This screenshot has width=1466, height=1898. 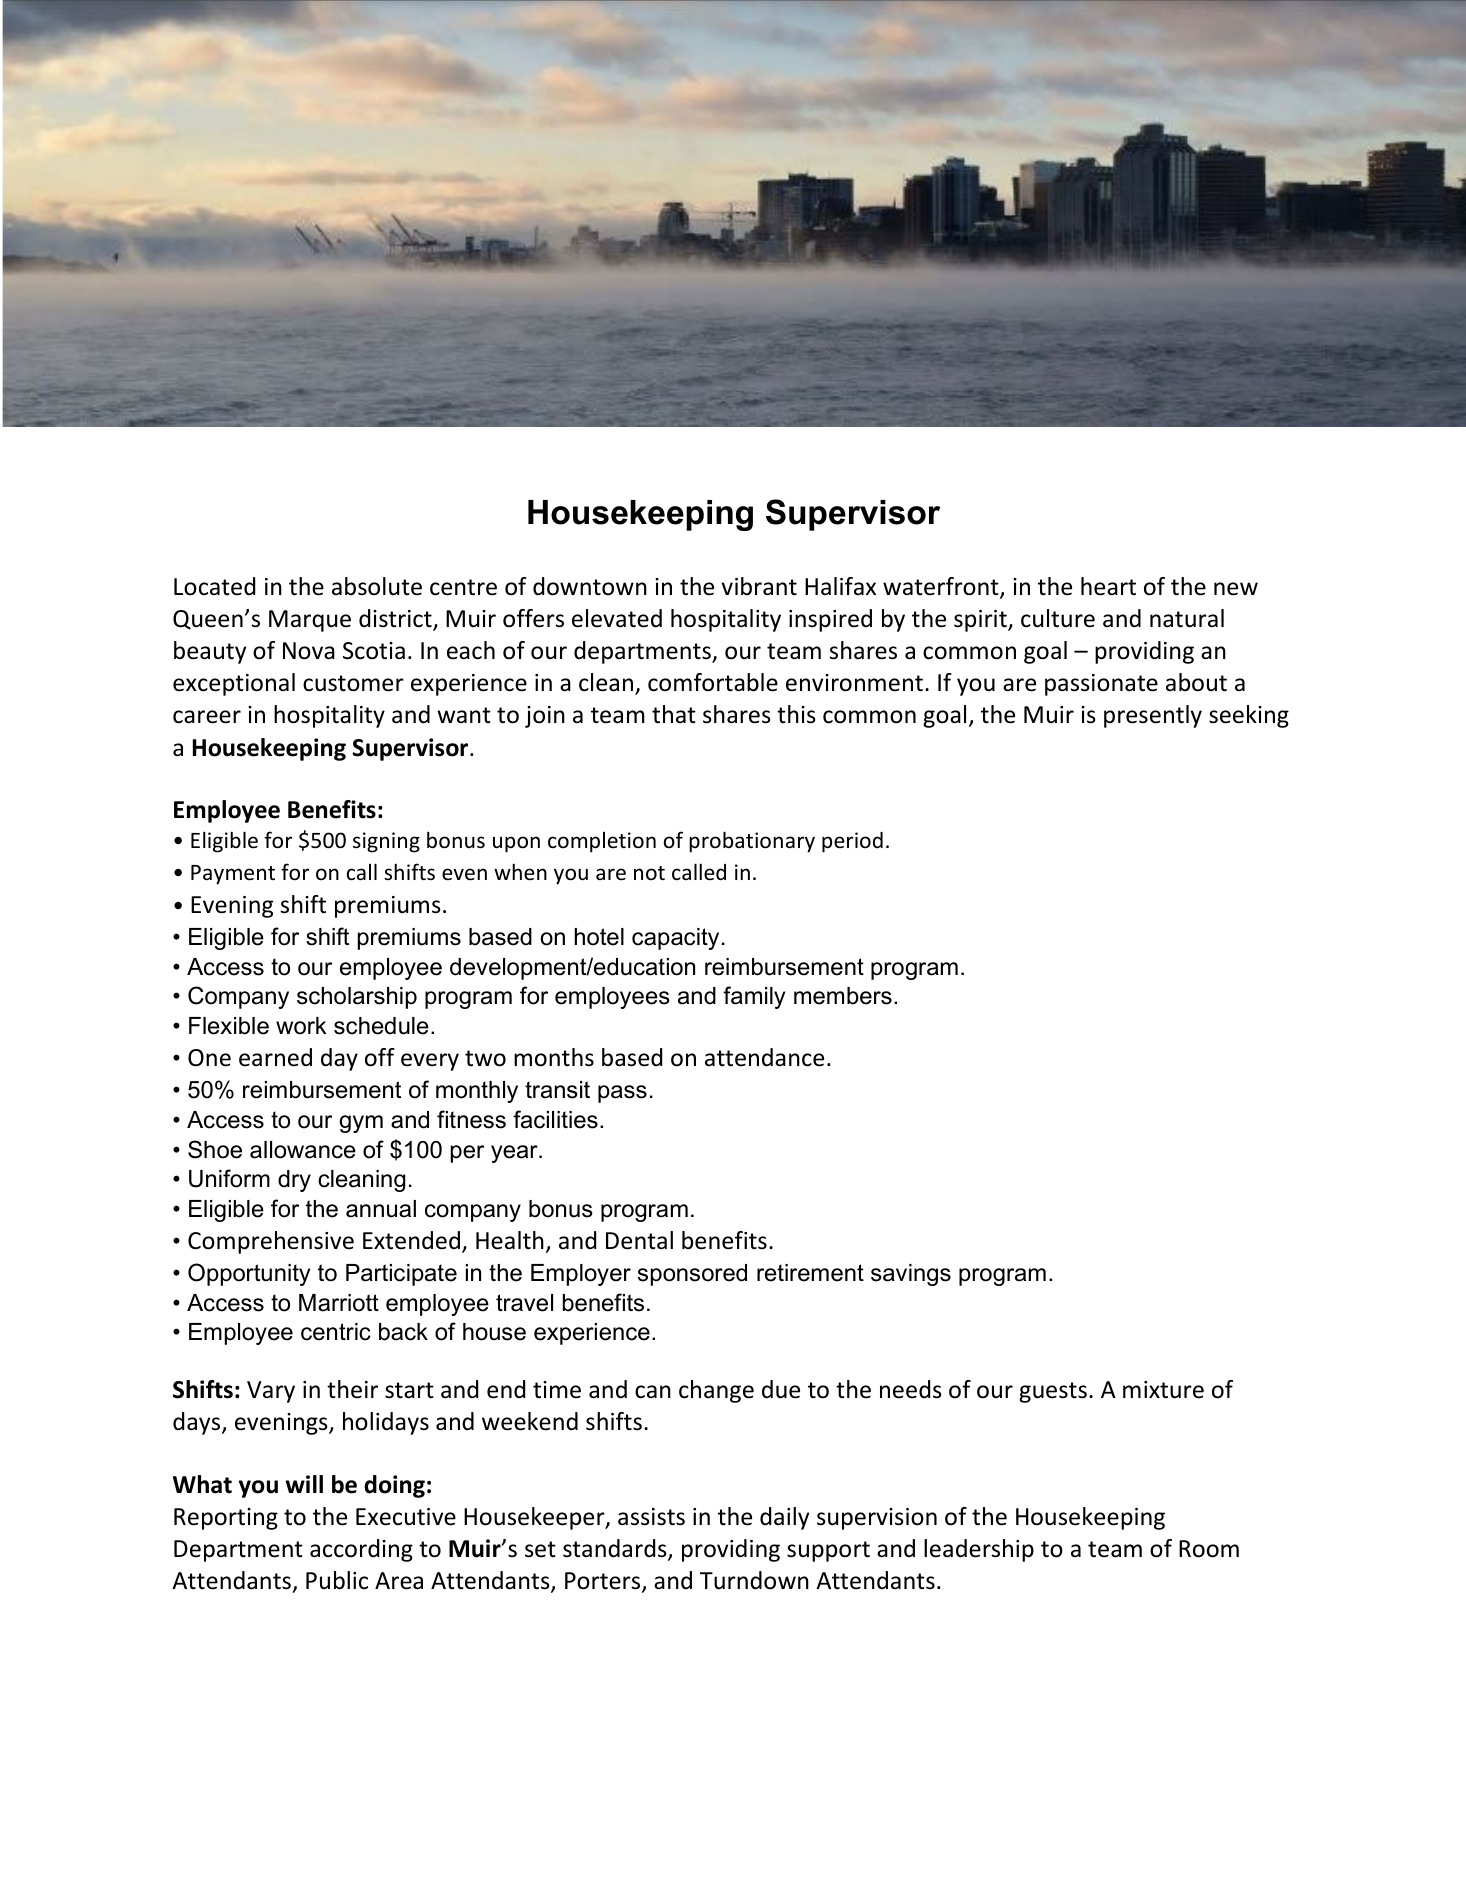 I want to click on savings, so click(x=911, y=1275).
